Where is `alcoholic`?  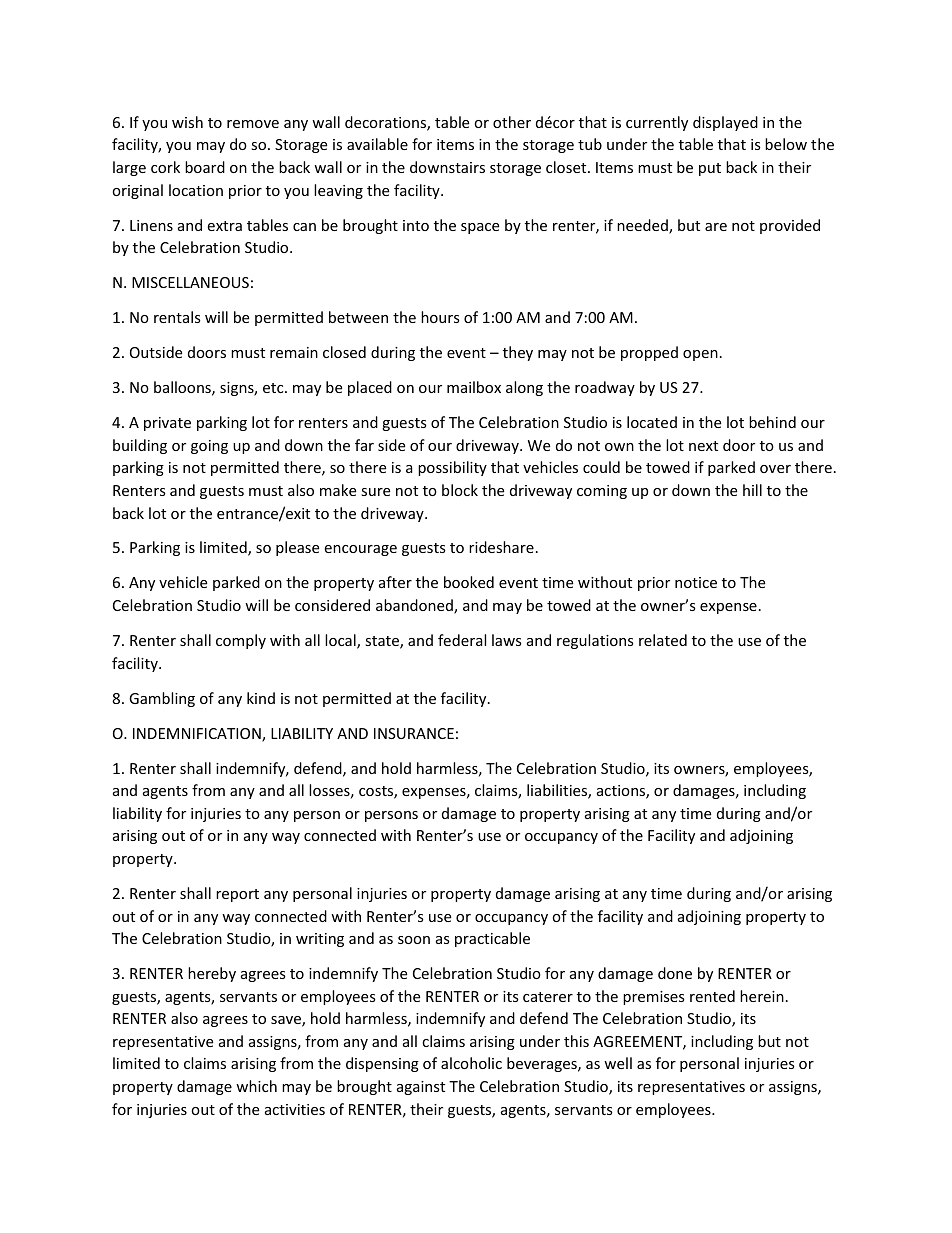 alcoholic is located at coordinates (471, 1063).
